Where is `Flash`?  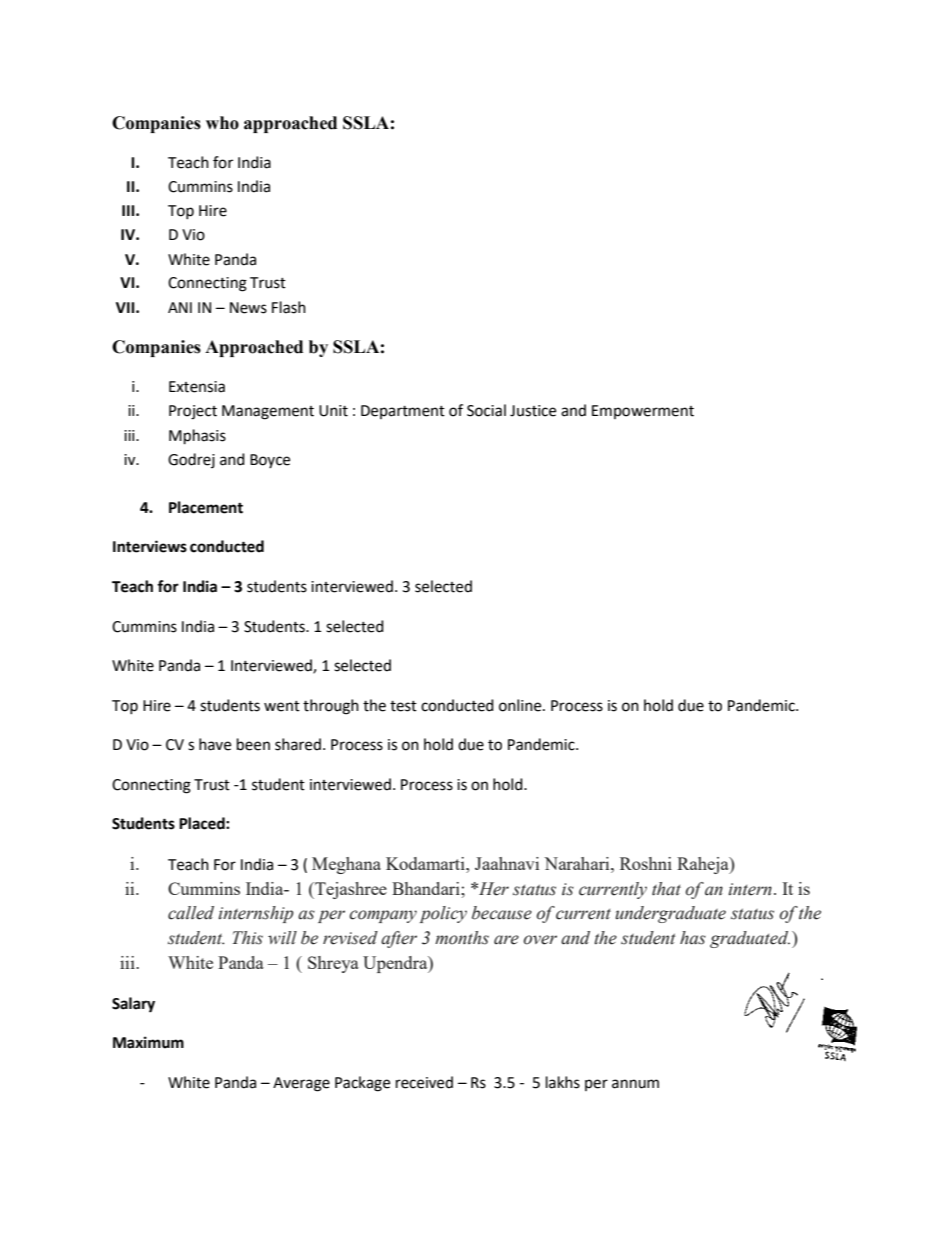 Flash is located at coordinates (289, 307).
